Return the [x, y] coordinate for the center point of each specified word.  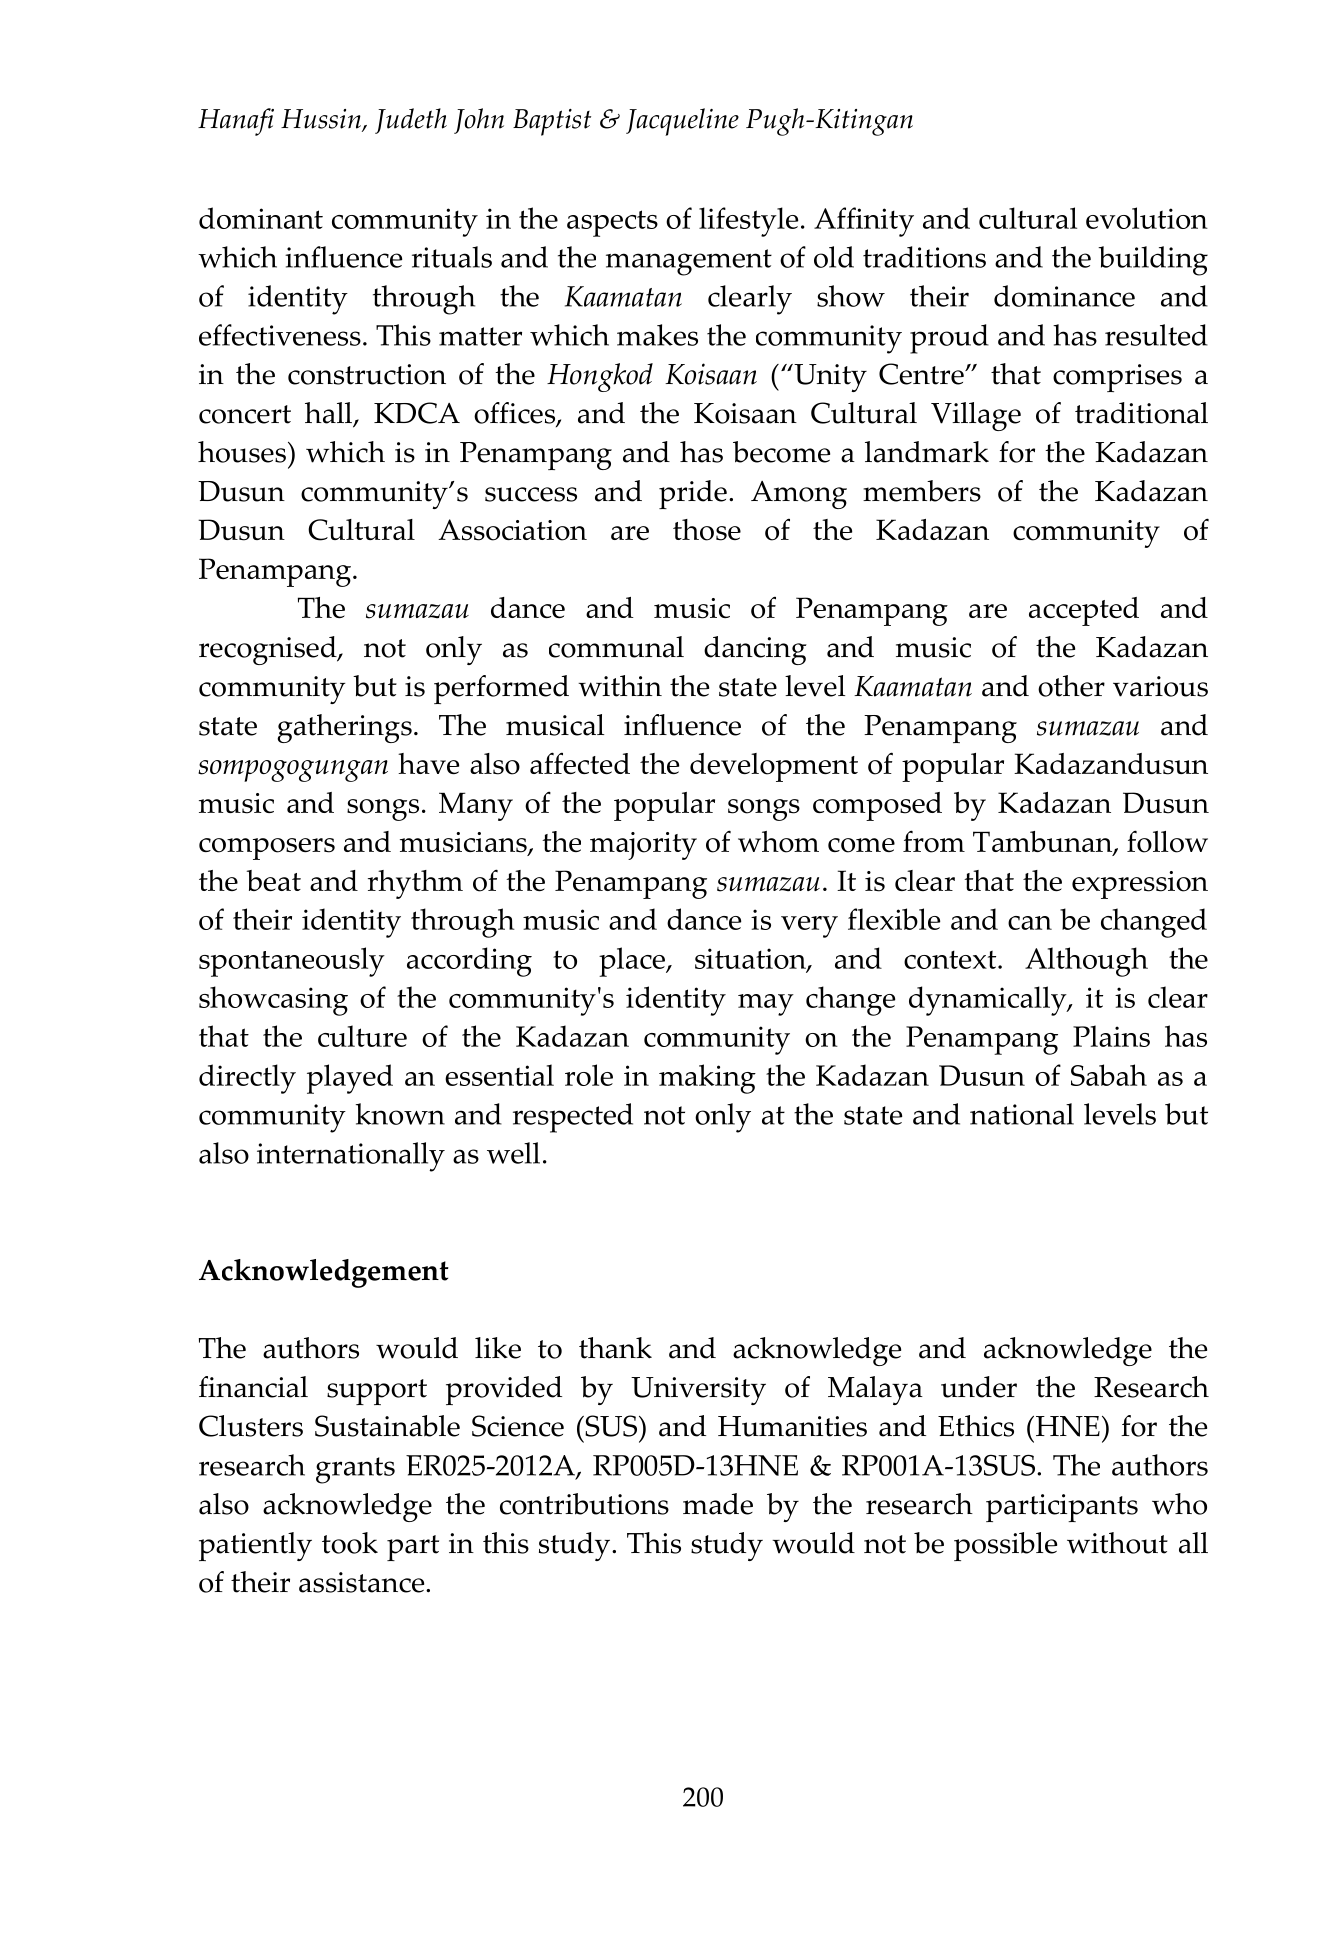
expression [1140, 885]
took [350, 1543]
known [400, 1114]
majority [643, 846]
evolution [1147, 218]
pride [693, 494]
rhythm [415, 884]
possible [1005, 1546]
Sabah [1109, 1075]
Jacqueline [682, 122]
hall [330, 414]
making [707, 1079]
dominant [261, 218]
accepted [1084, 611]
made [718, 1504]
